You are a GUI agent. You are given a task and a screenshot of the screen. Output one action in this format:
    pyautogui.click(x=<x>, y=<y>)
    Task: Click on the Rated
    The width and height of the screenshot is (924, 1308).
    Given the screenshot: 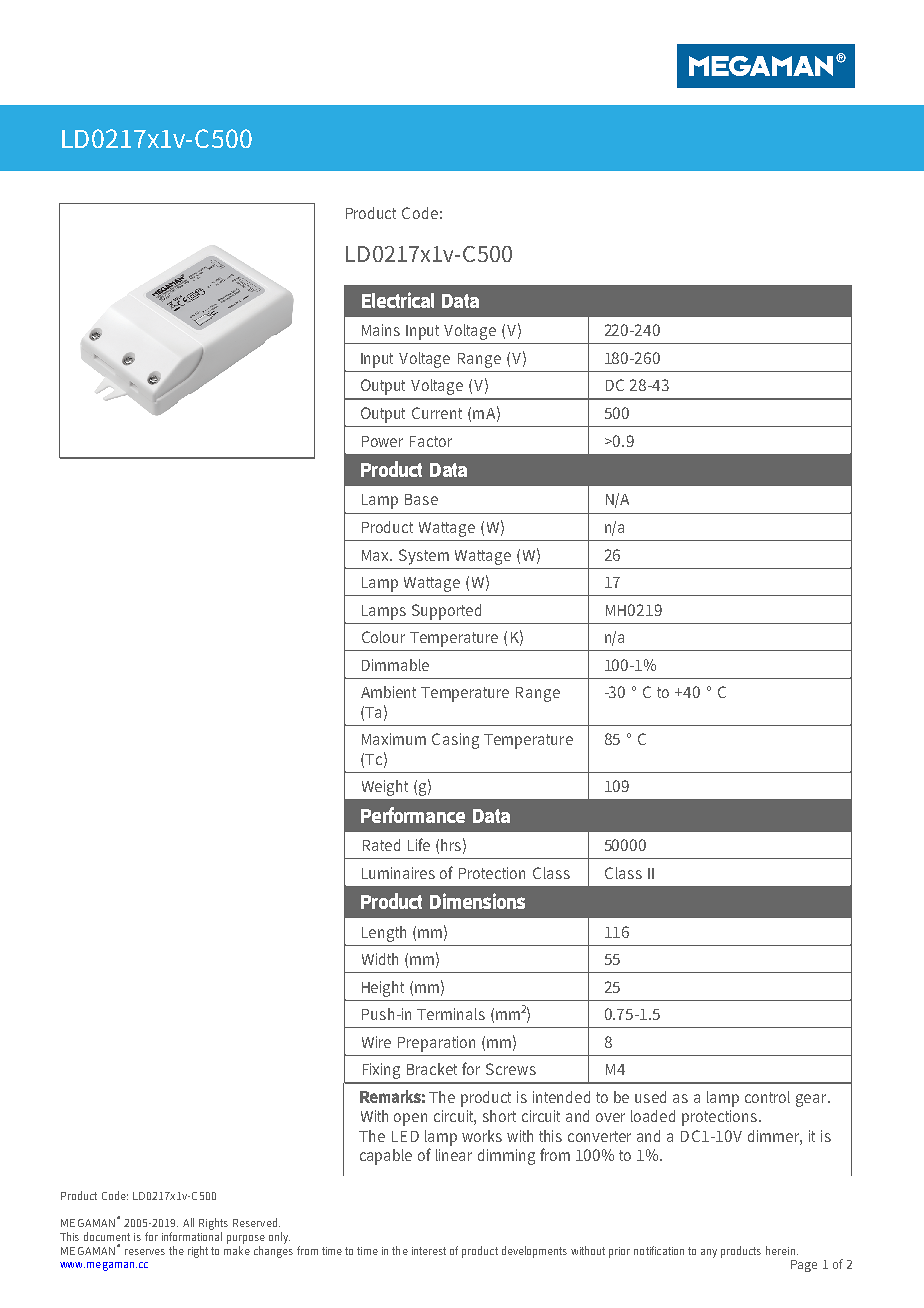 What is the action you would take?
    pyautogui.click(x=381, y=845)
